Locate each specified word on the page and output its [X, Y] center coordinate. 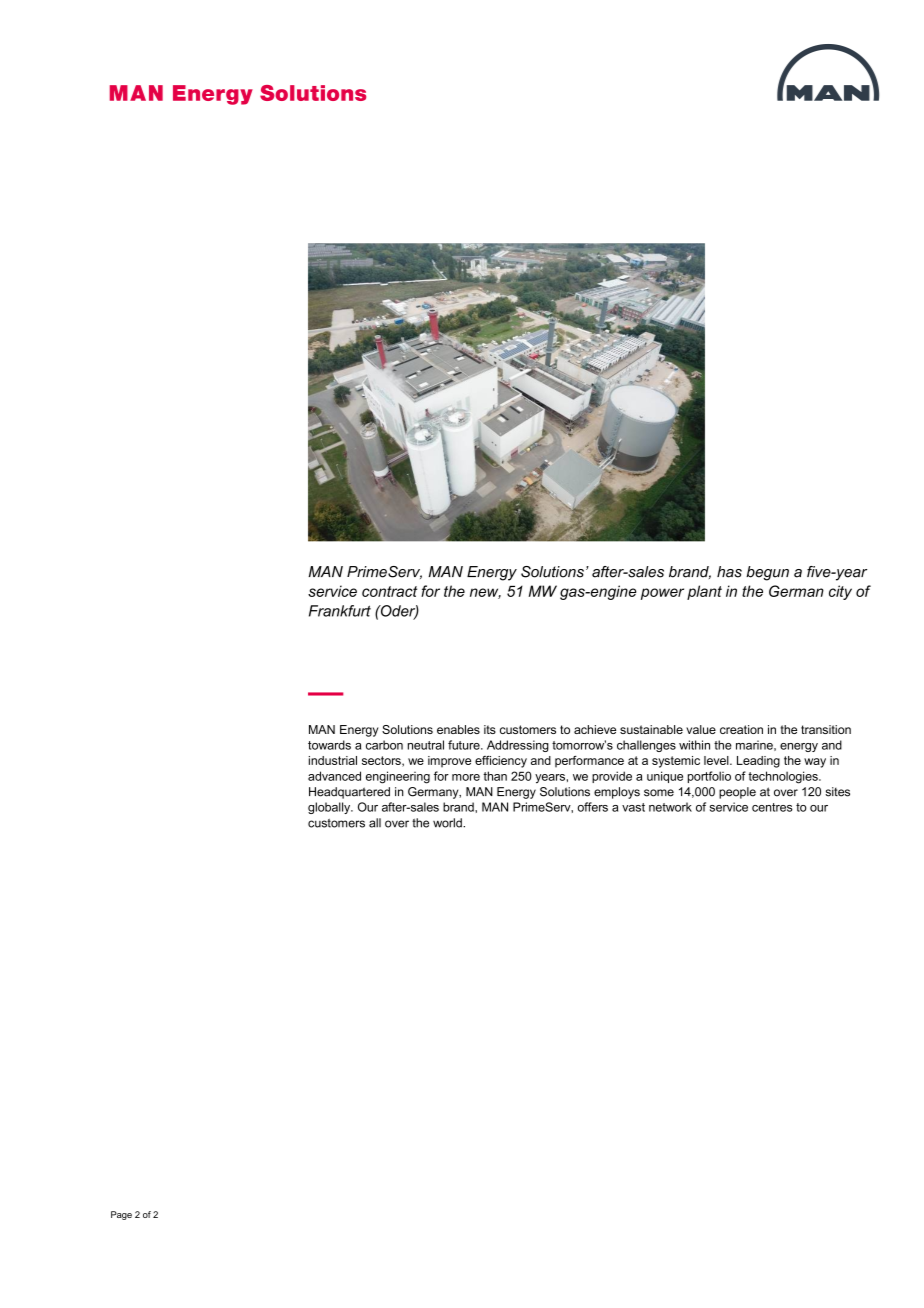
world [448, 823]
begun [767, 573]
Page [121, 1215]
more [466, 777]
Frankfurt [340, 611]
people [737, 793]
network [670, 807]
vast [633, 807]
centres [772, 807]
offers [592, 807]
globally [330, 808]
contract [389, 591]
